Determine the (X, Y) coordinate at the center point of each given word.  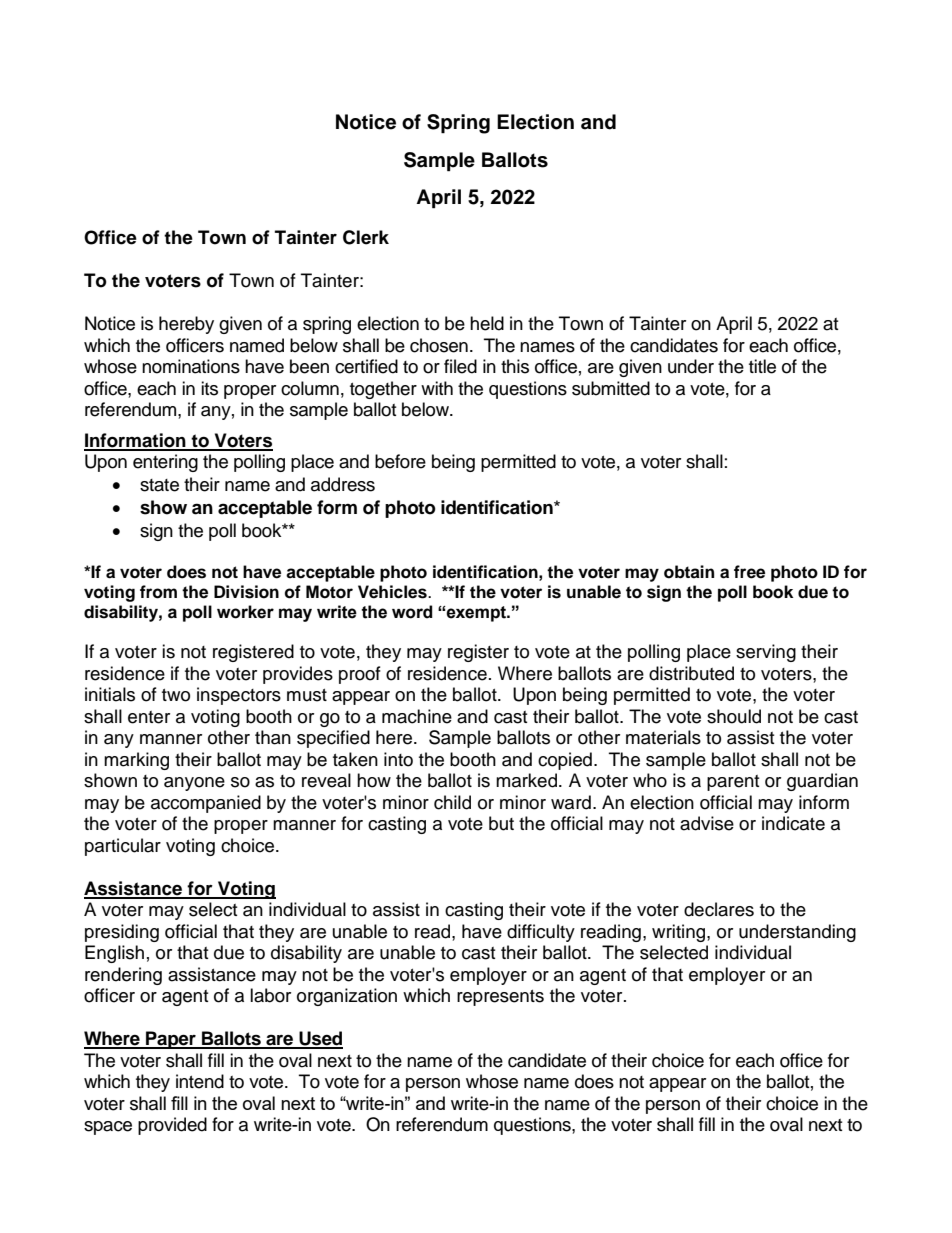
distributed (691, 673)
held (487, 323)
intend (200, 1081)
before (400, 461)
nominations (191, 366)
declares (719, 909)
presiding (122, 933)
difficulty (541, 933)
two (176, 695)
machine (417, 716)
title (762, 366)
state (159, 485)
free (749, 572)
